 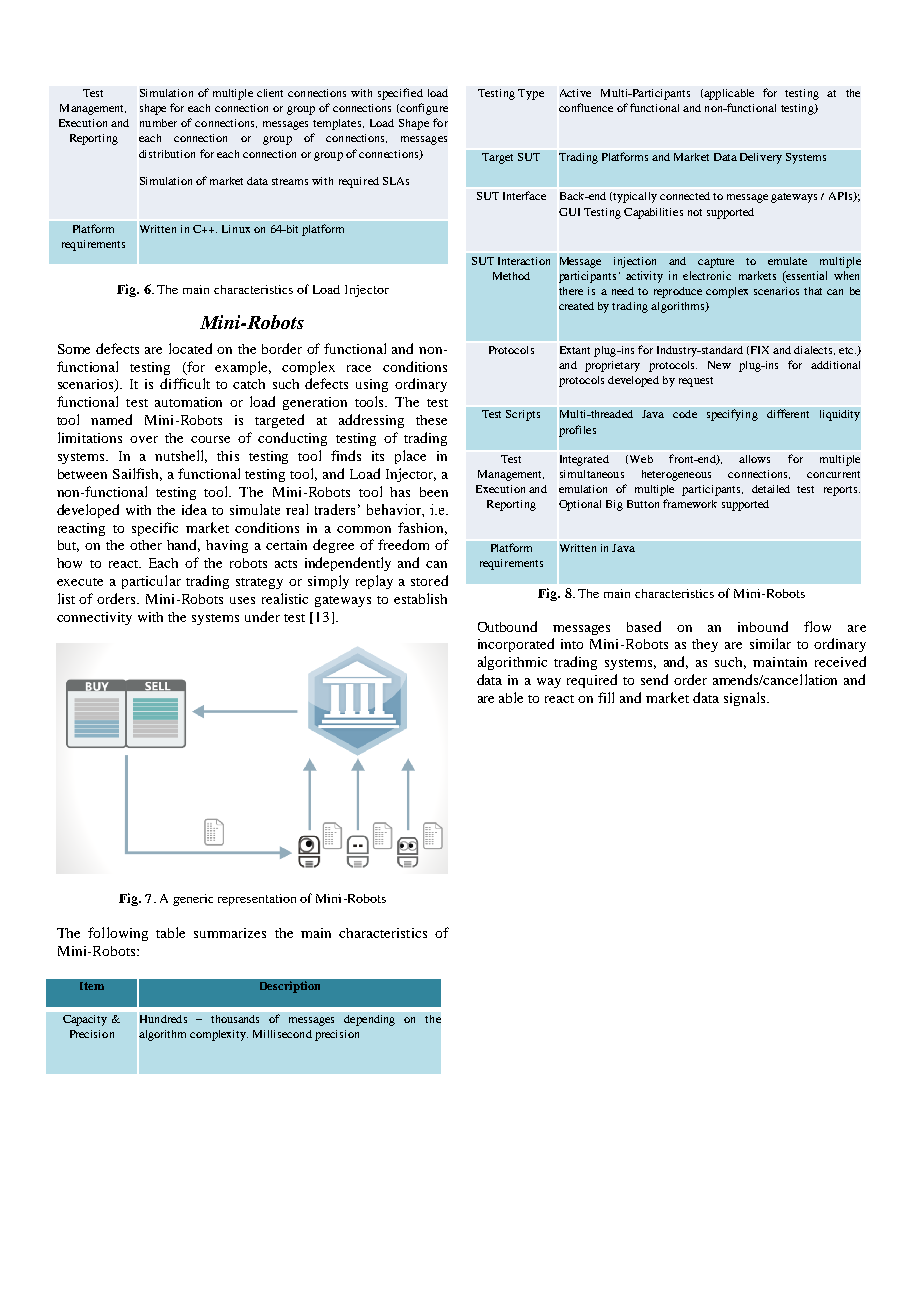 I want to click on inbound, so click(x=763, y=626).
